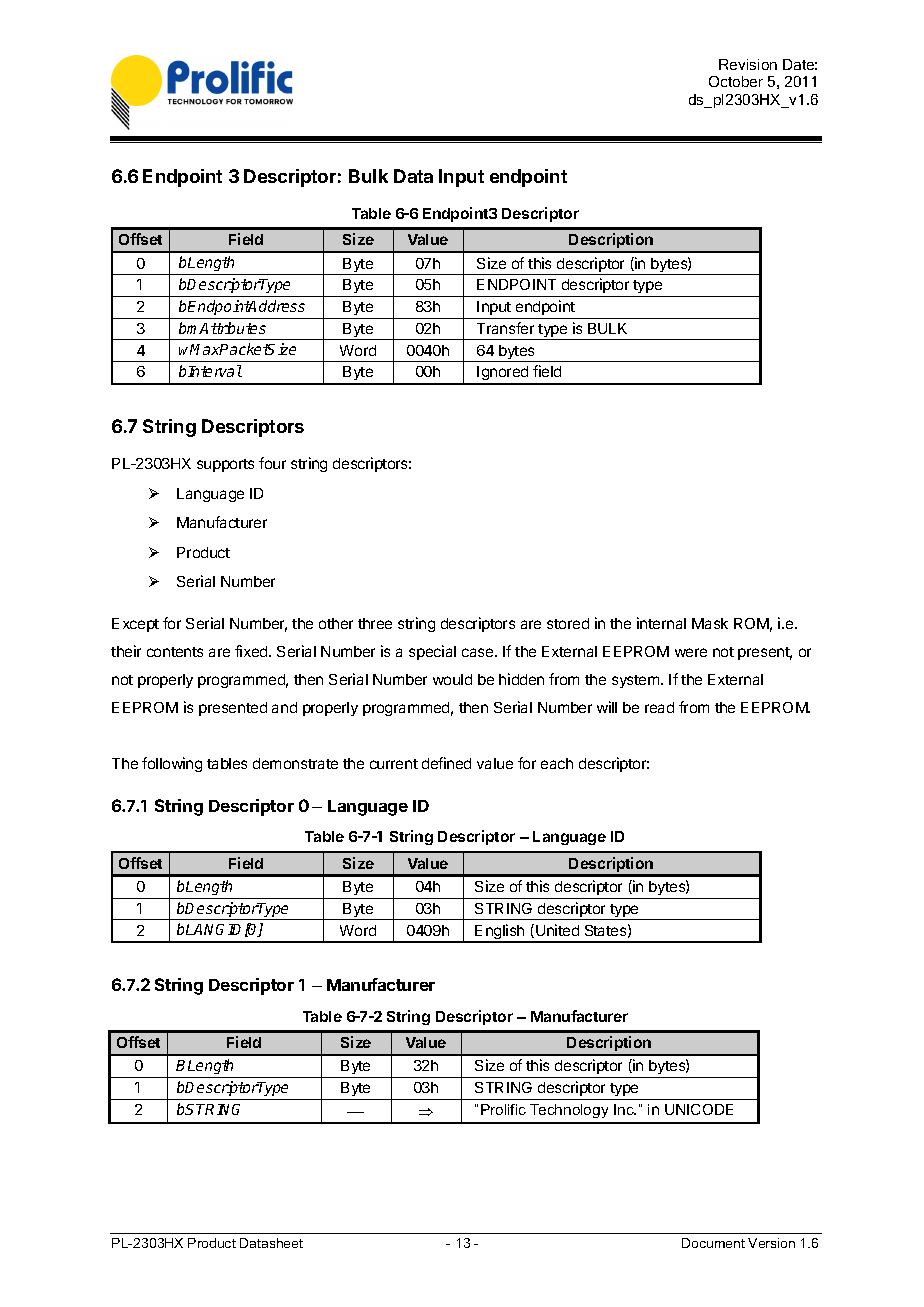 This screenshot has width=924, height=1307. I want to click on Revision, so click(748, 64).
